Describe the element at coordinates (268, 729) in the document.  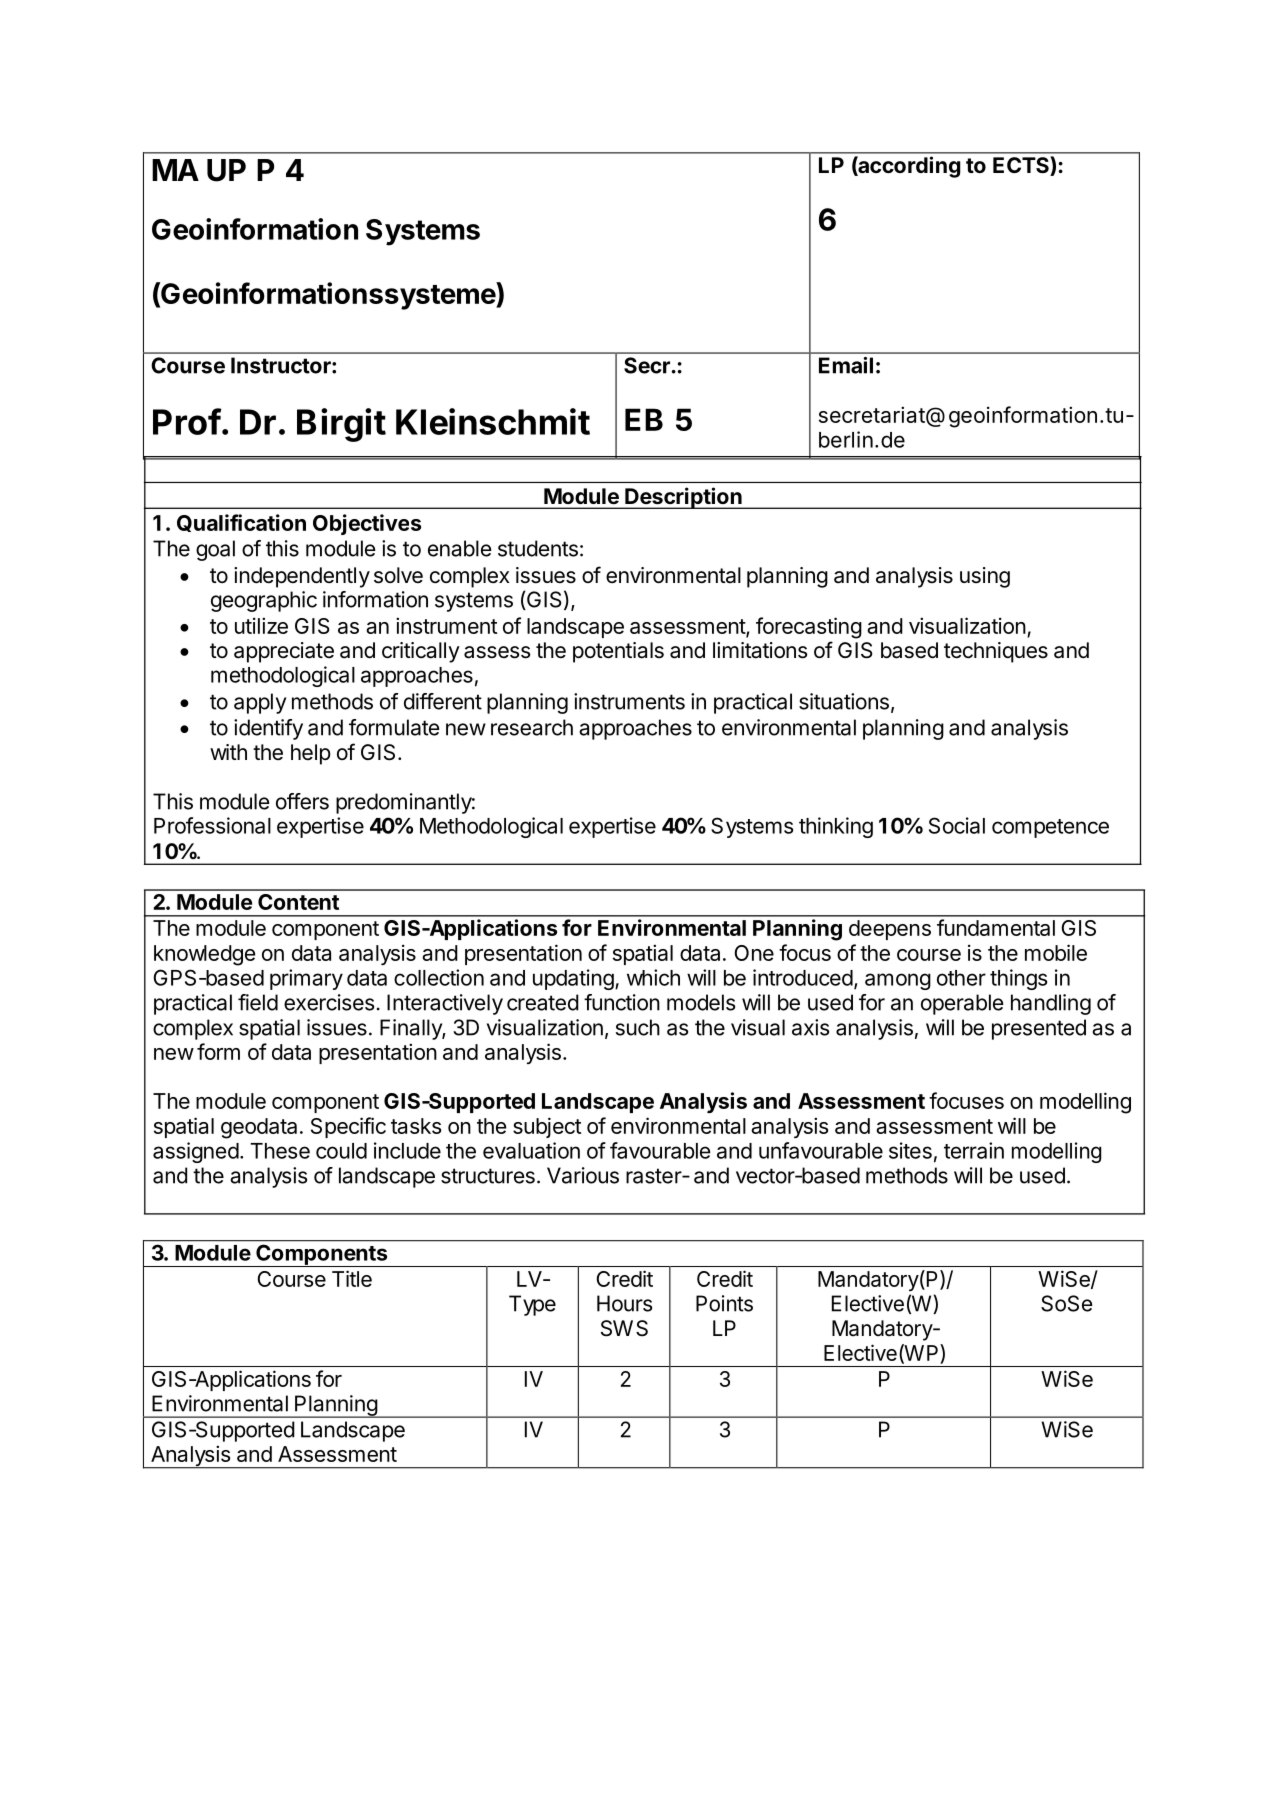
I see `identify` at that location.
